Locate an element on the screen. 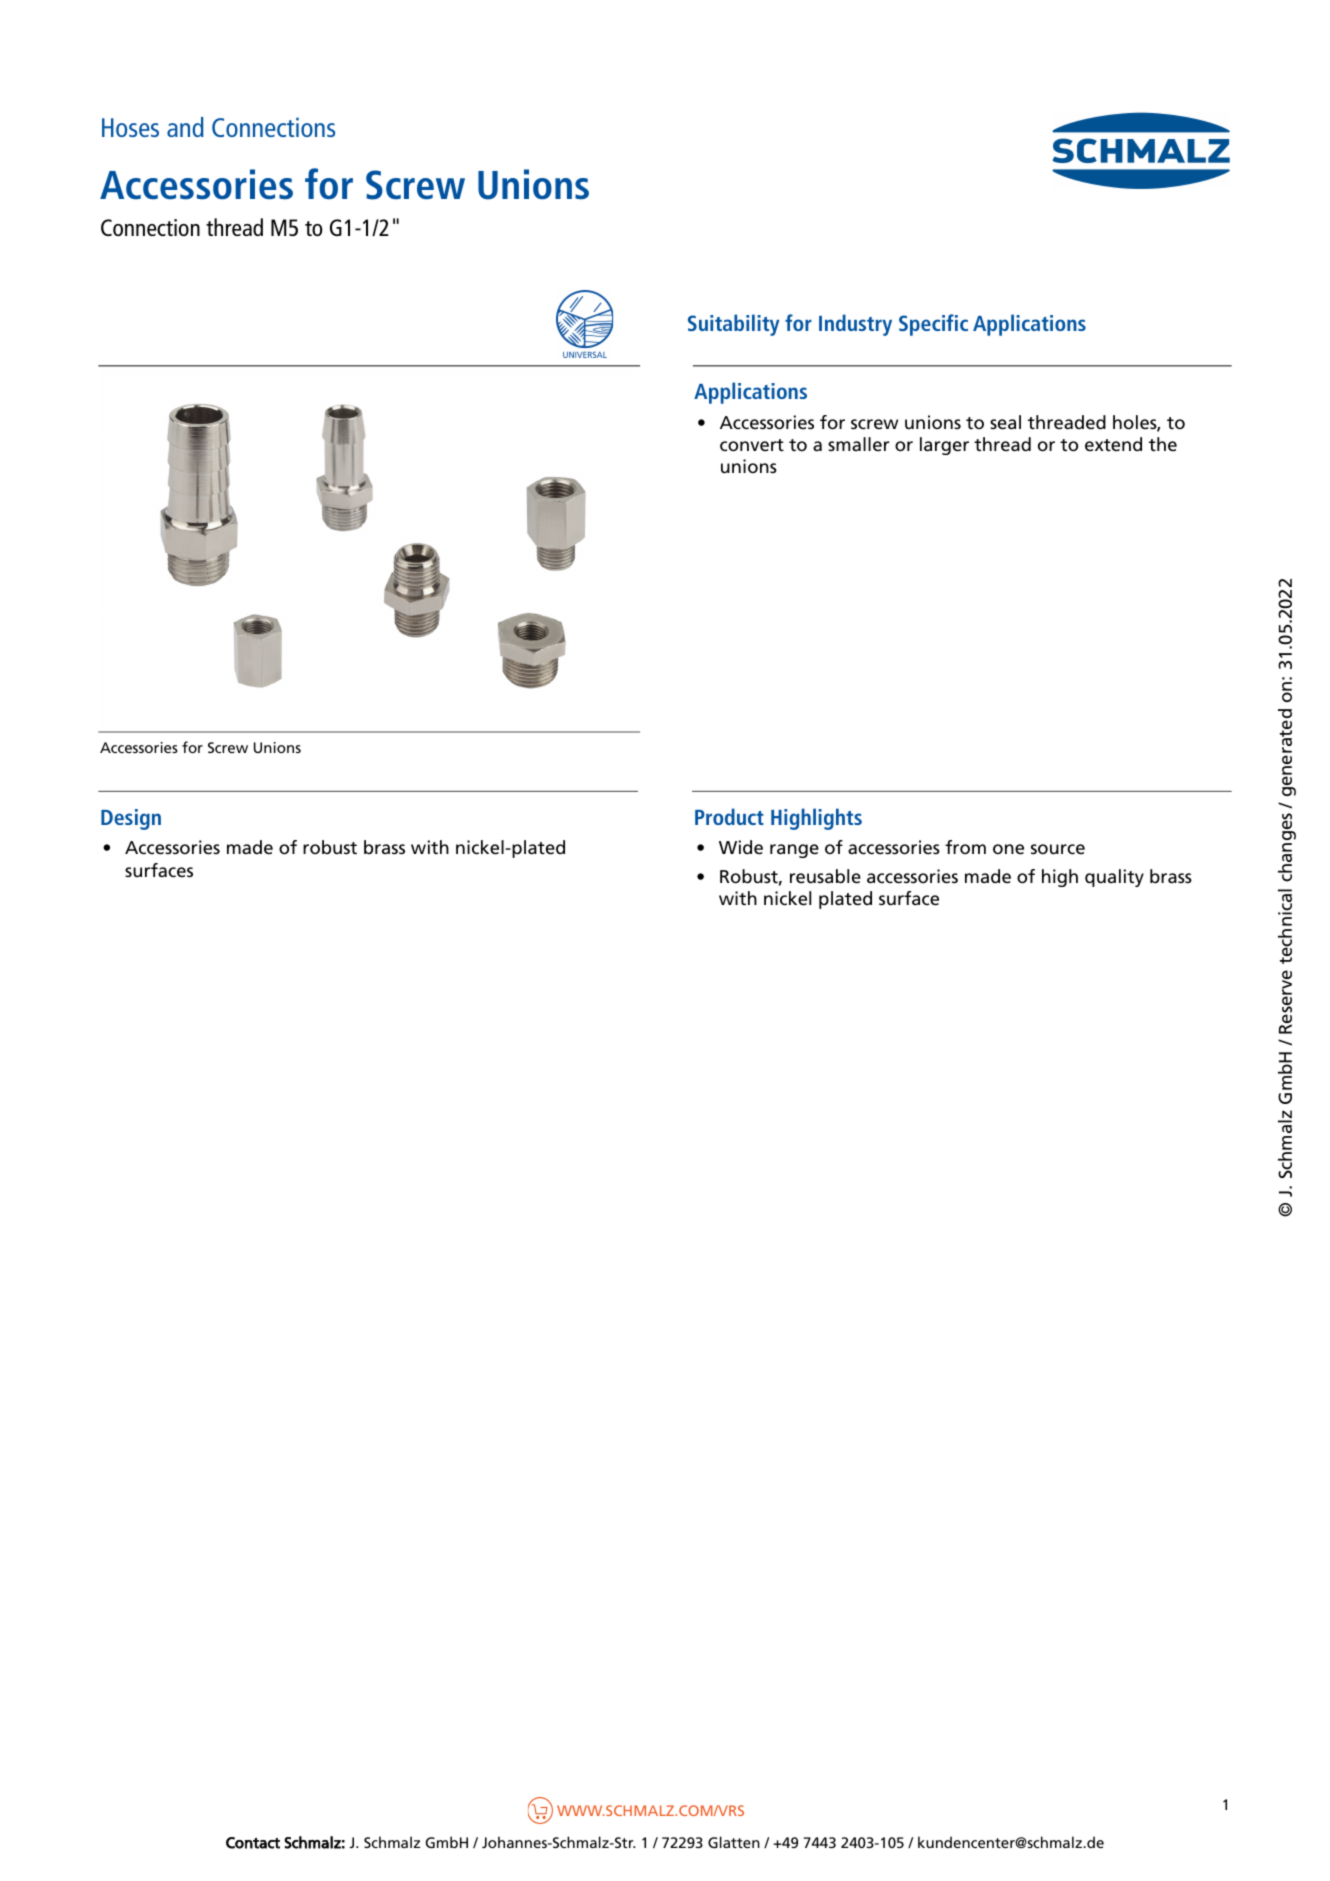 This screenshot has height=1881, width=1330. reusable is located at coordinates (825, 876).
